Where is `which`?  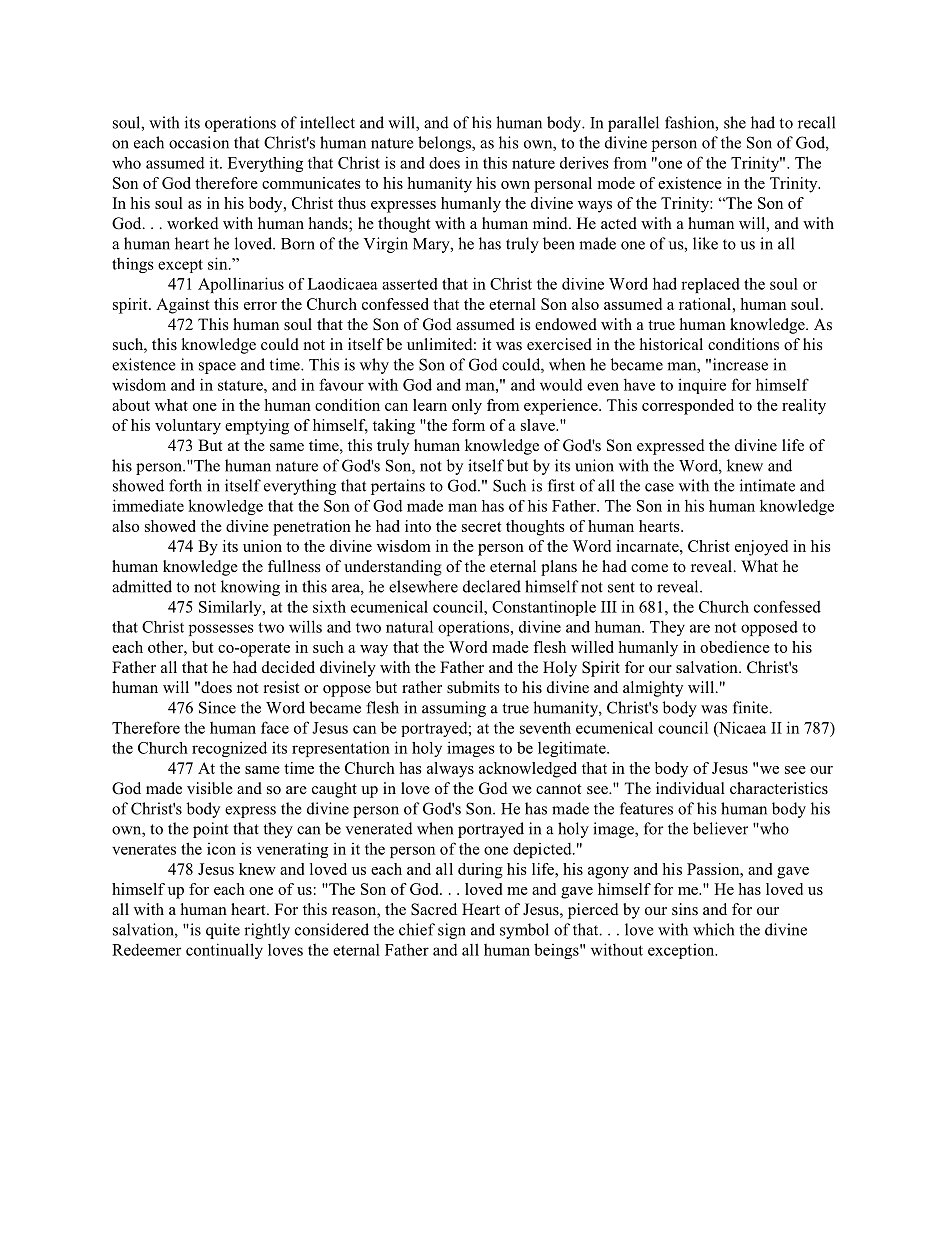
which is located at coordinates (713, 929).
